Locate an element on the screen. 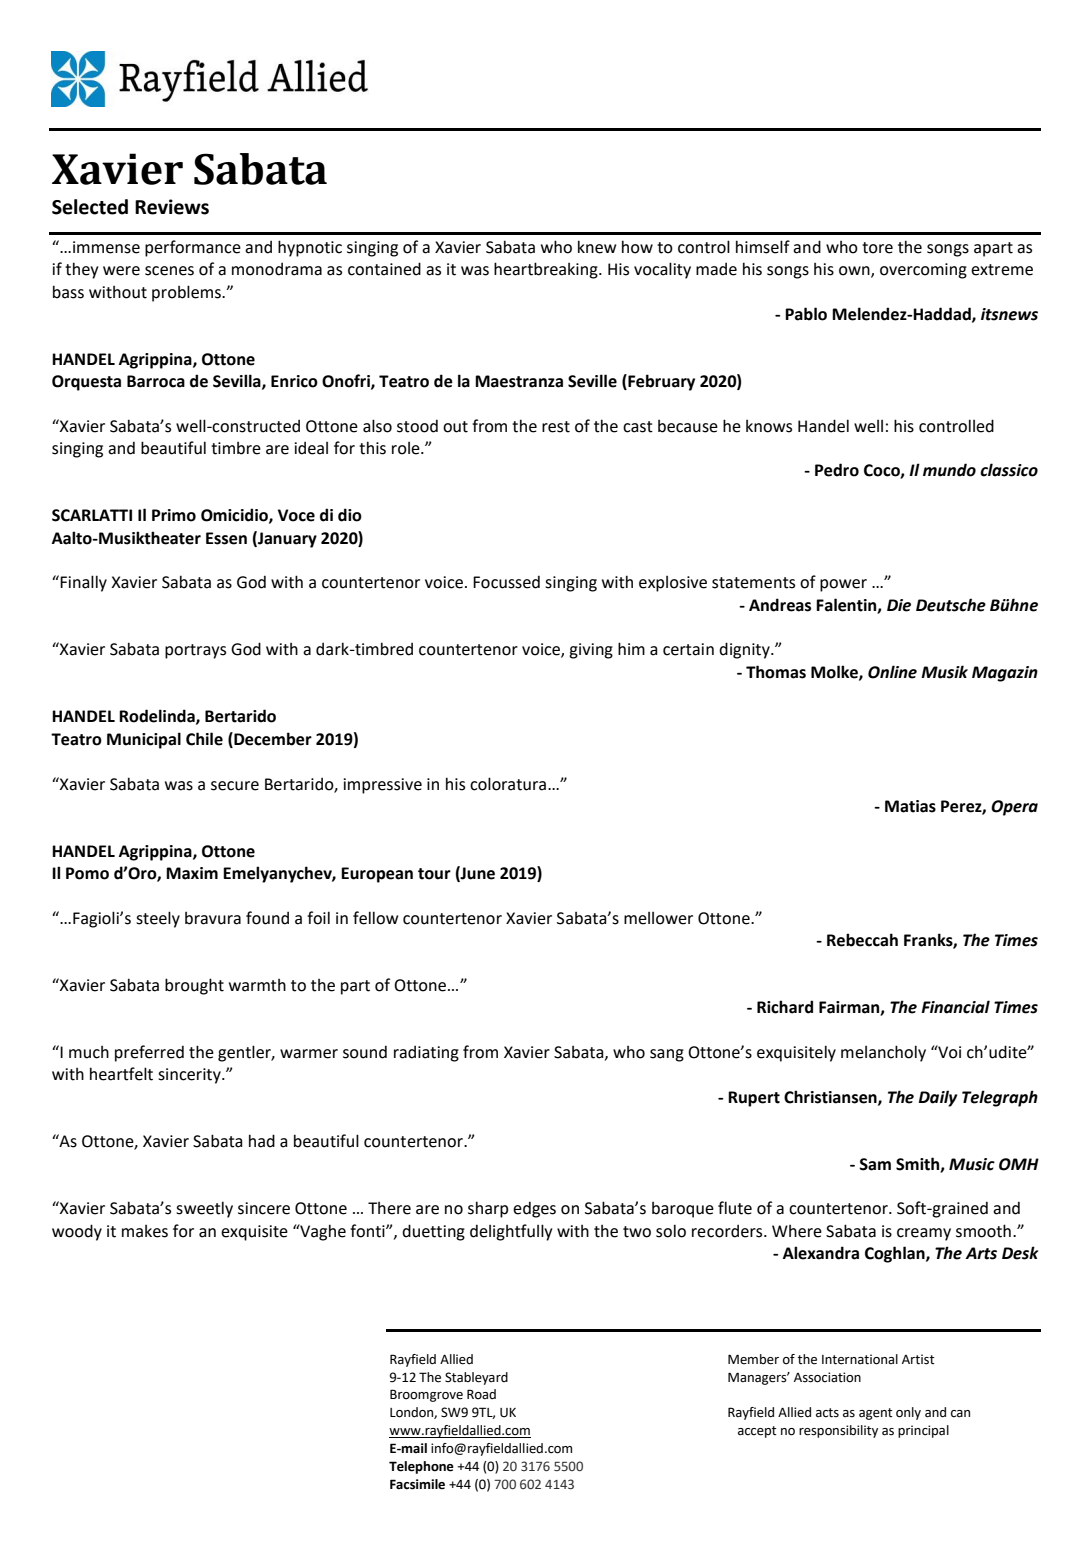 Image resolution: width=1090 pixels, height=1542 pixels. tore is located at coordinates (877, 248).
